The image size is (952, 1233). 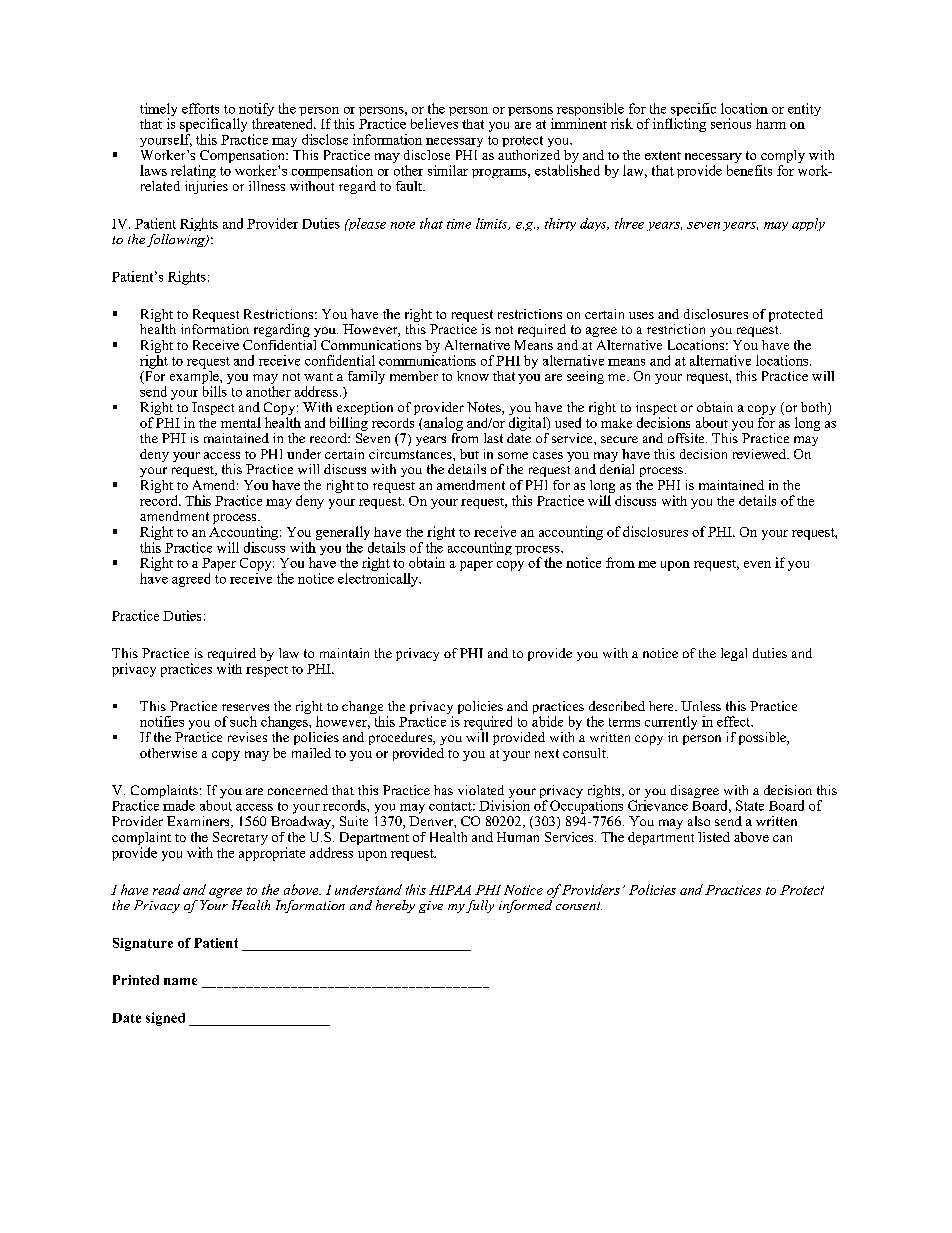 What do you see at coordinates (731, 123) in the document?
I see `serious` at bounding box center [731, 123].
